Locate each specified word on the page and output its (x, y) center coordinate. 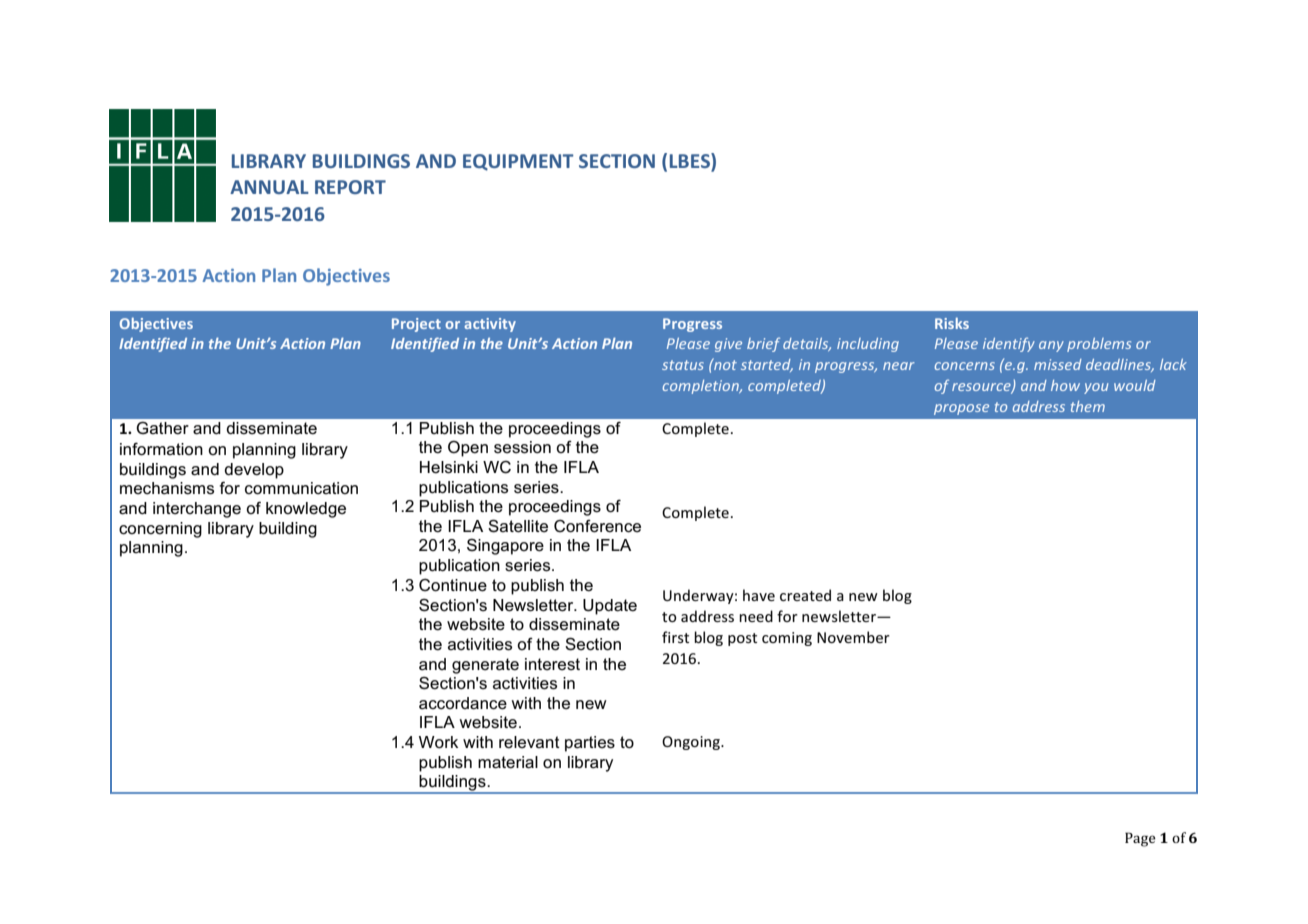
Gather (162, 428)
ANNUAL (269, 187)
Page (1140, 839)
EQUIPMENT (518, 162)
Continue (453, 585)
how (1065, 385)
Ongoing (692, 743)
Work (438, 742)
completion (702, 387)
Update (610, 607)
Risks (952, 323)
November (853, 637)
